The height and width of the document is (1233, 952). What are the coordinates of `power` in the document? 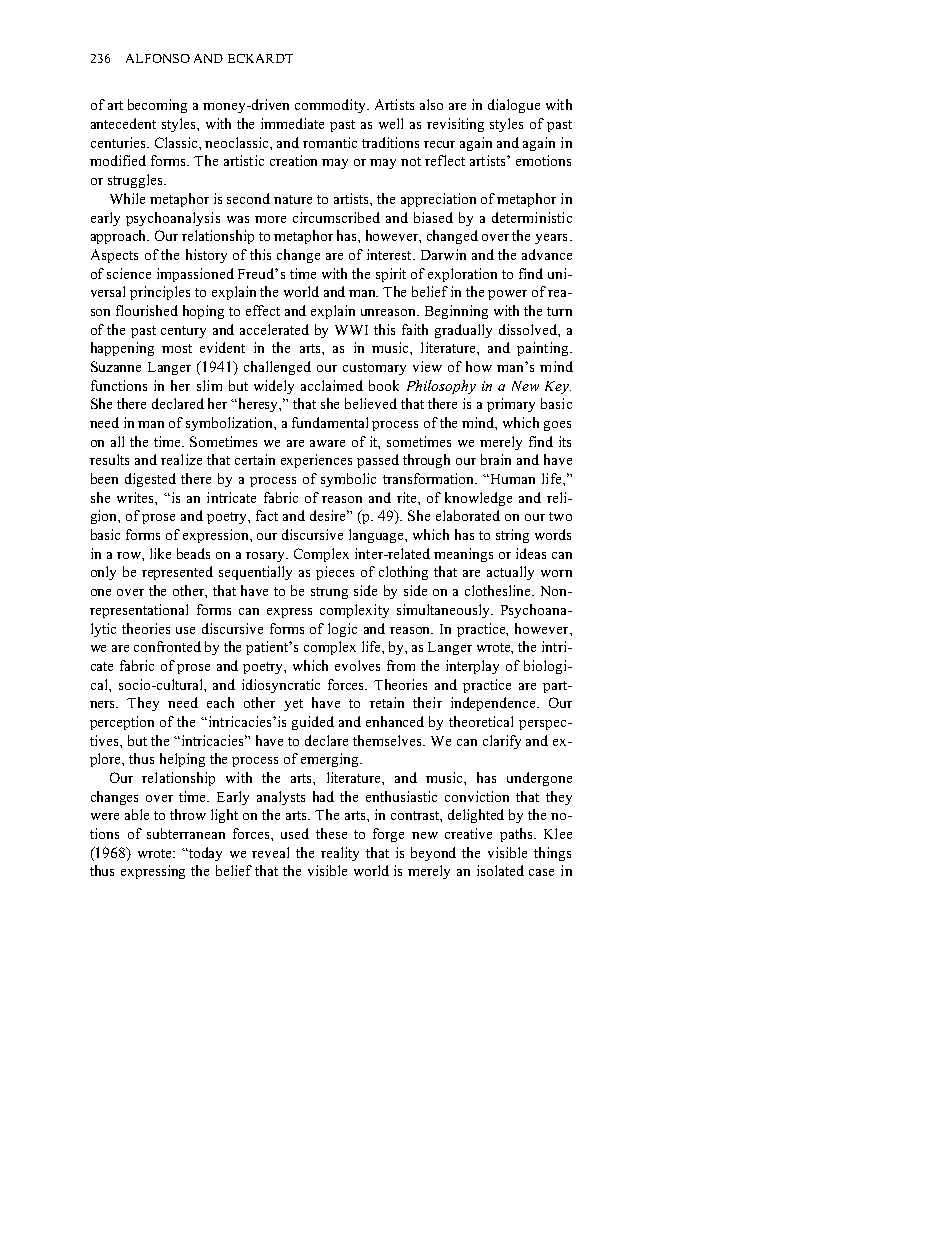 It's located at (507, 295).
